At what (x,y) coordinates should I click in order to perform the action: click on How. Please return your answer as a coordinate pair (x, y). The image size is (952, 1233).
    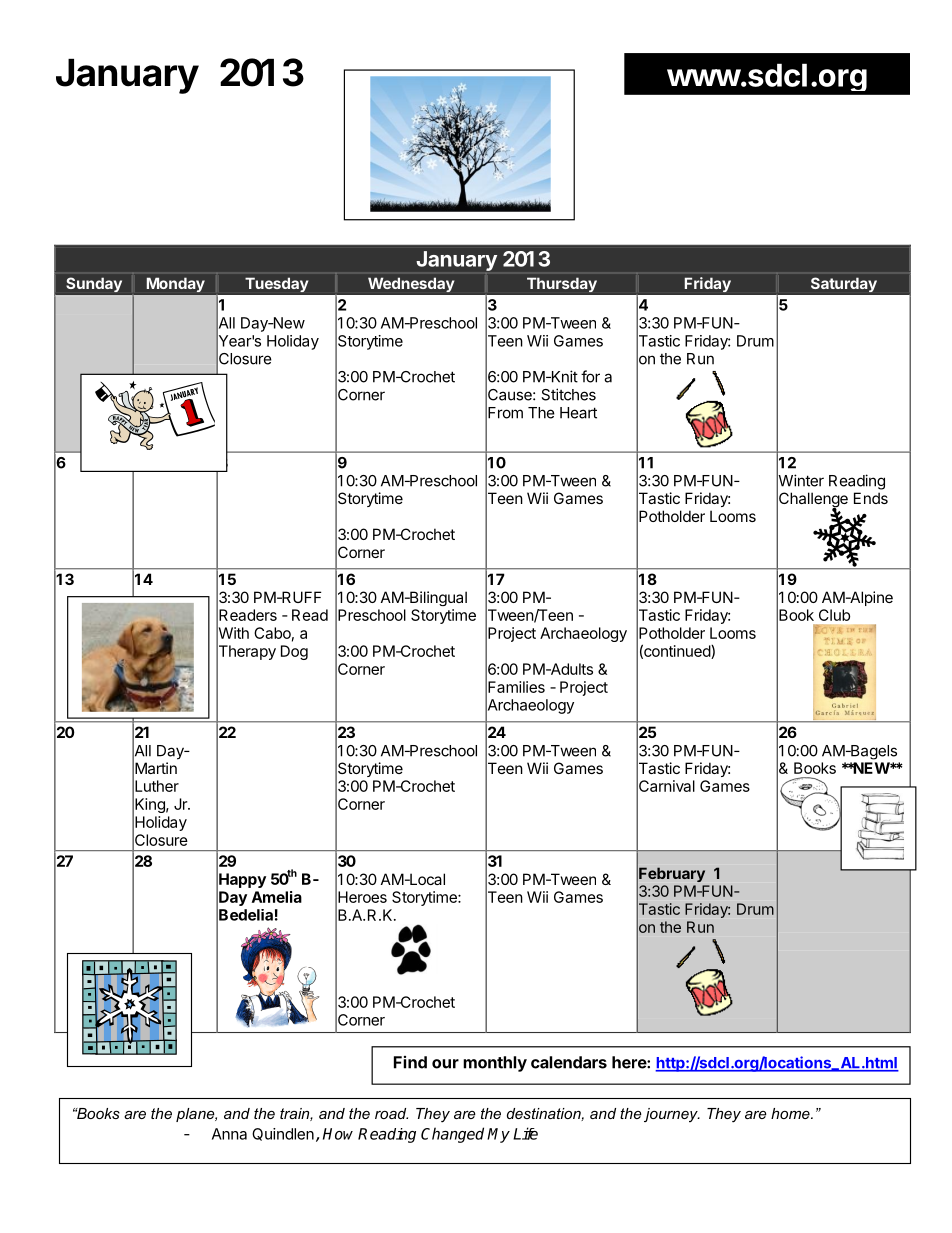
    Looking at the image, I should click on (338, 1134).
